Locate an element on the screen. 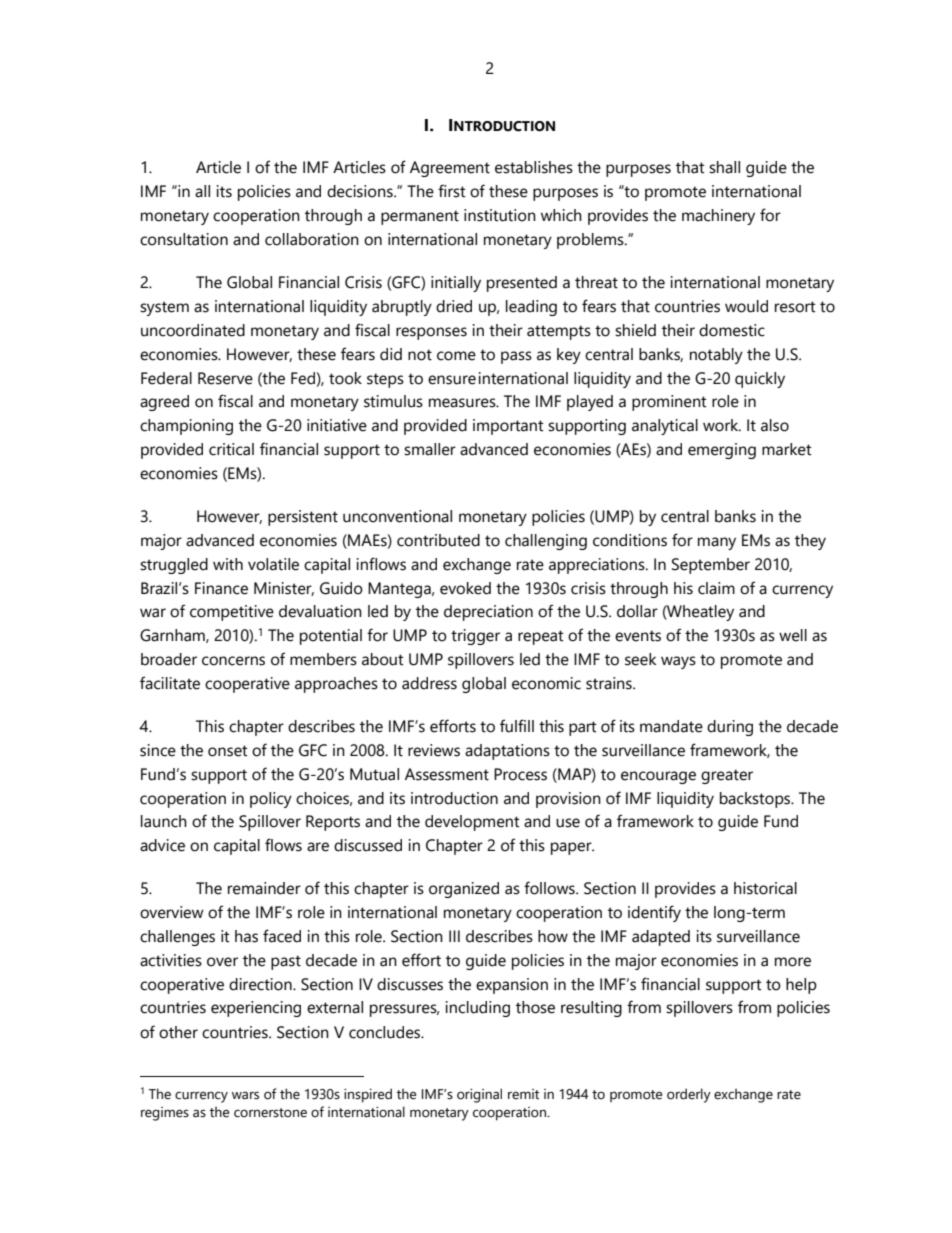 This screenshot has width=952, height=1233. machinery is located at coordinates (718, 217).
